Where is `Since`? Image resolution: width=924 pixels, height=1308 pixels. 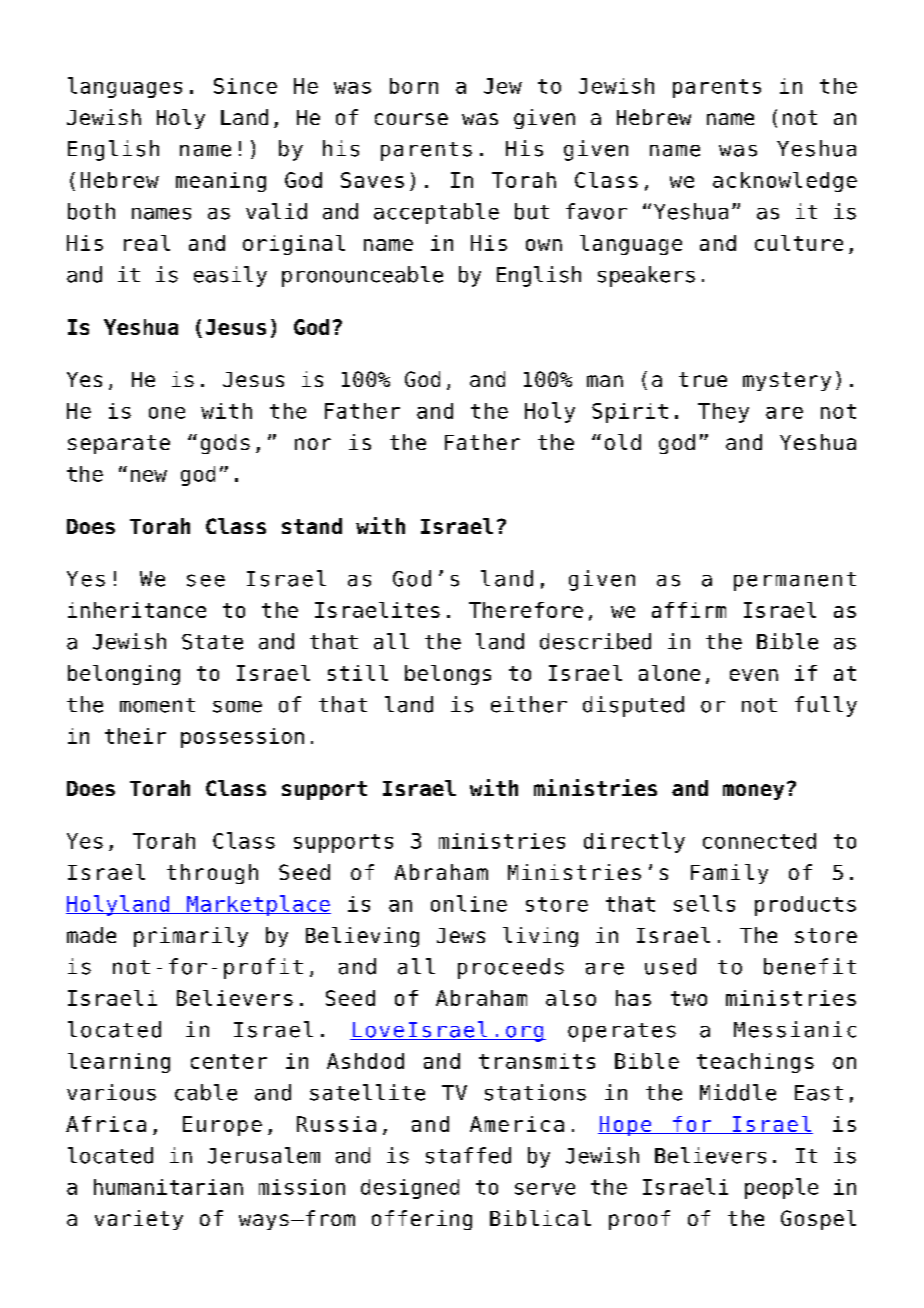
Since is located at coordinates (245, 86).
